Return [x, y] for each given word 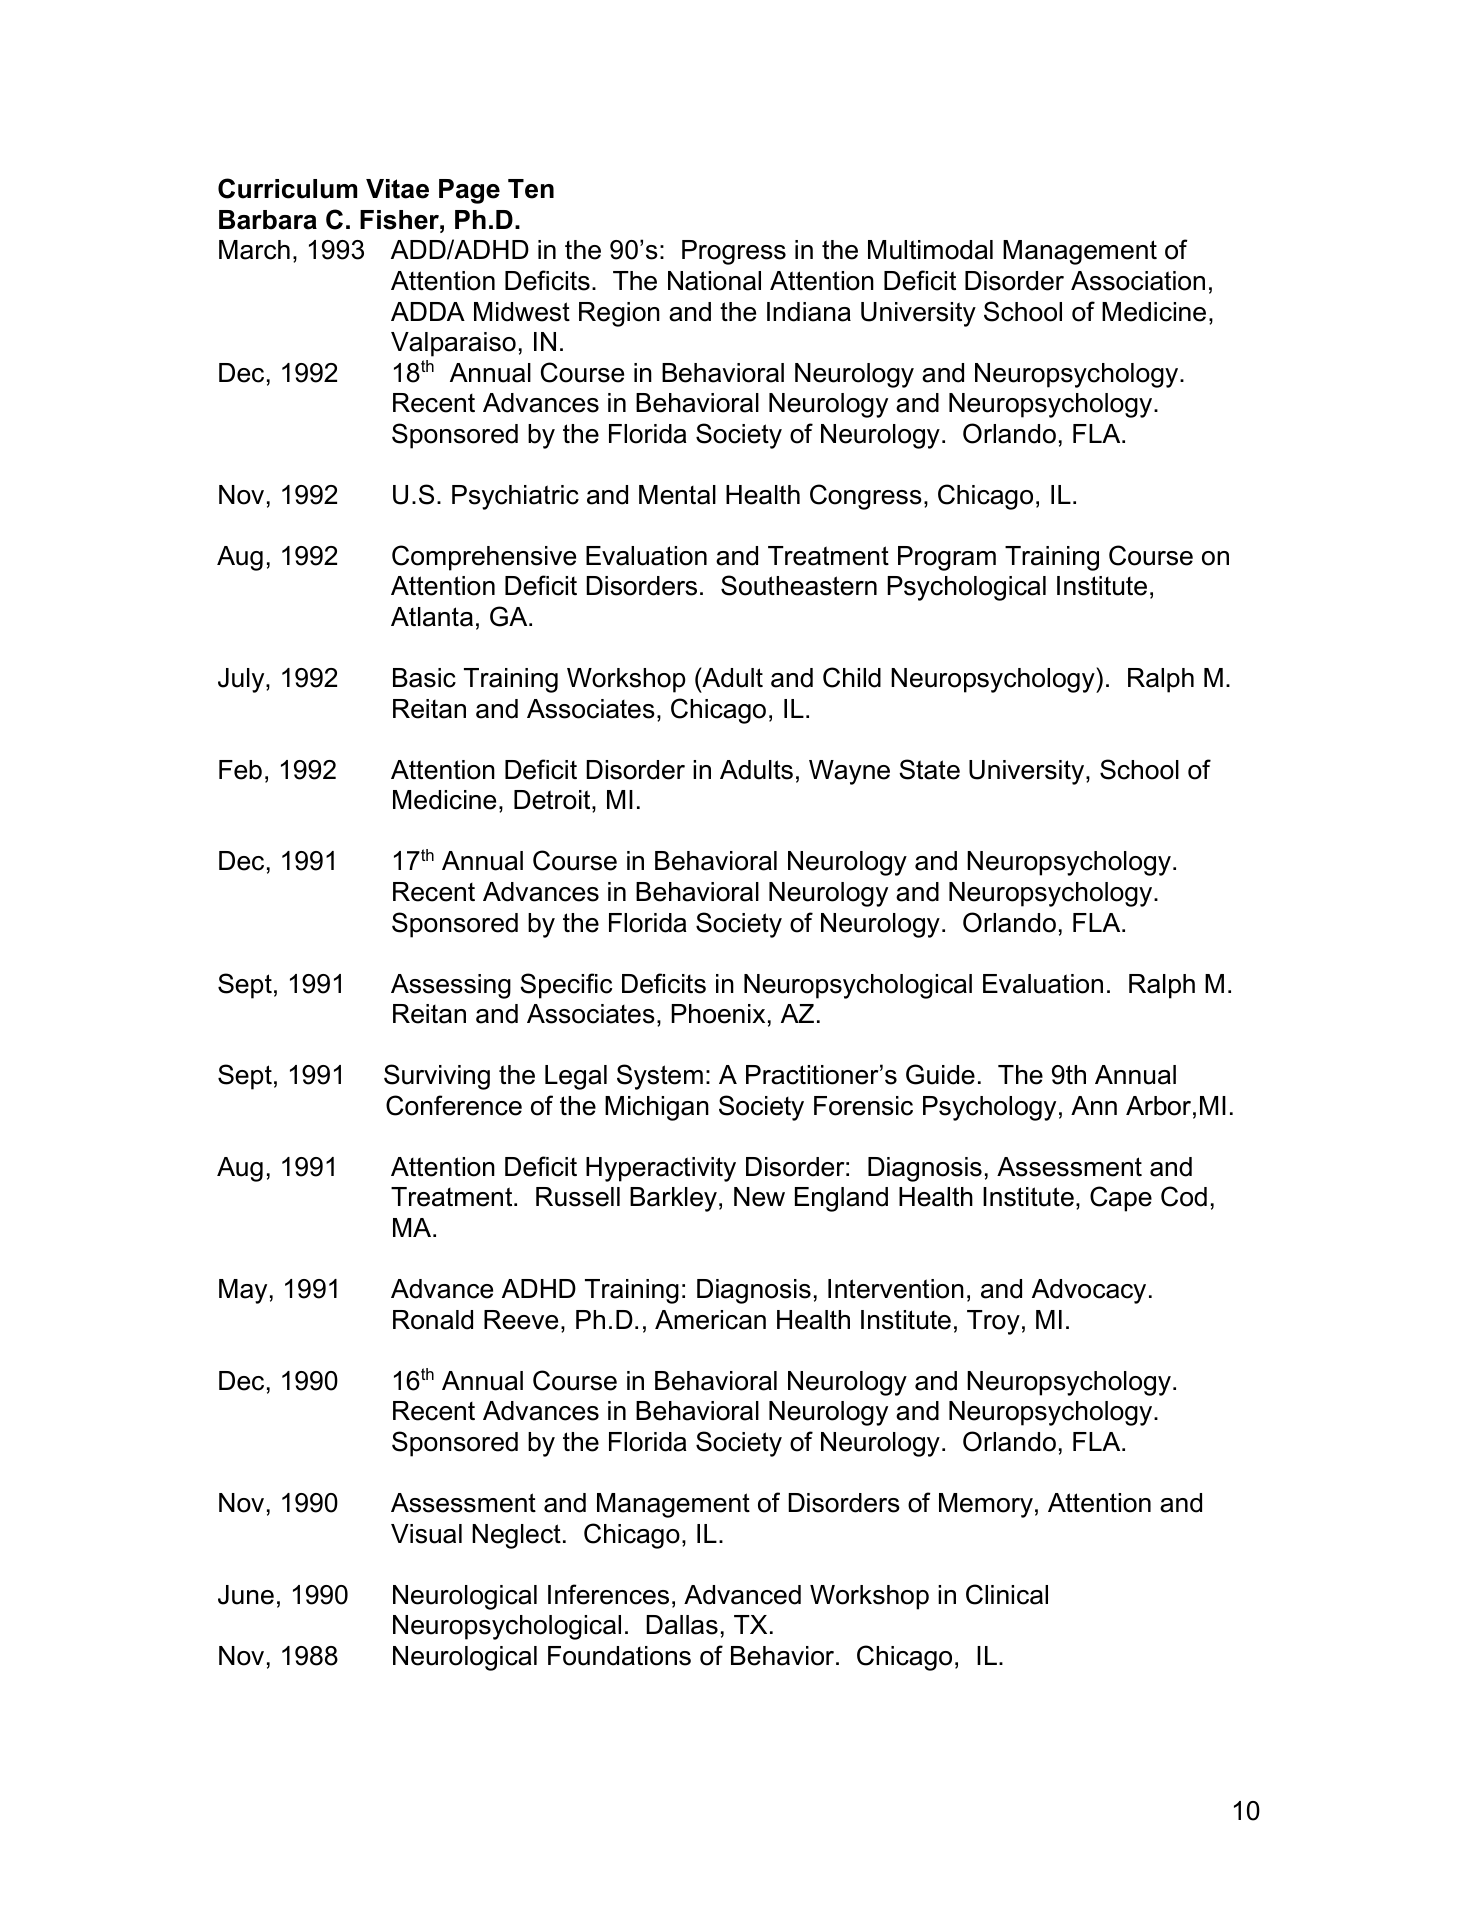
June [246, 1595]
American [710, 1320]
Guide [940, 1074]
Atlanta [432, 617]
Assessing [451, 986]
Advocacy [1089, 1291]
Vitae [397, 189]
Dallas [682, 1625]
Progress [734, 252]
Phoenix [718, 1014]
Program [947, 558]
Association [1138, 281]
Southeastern [799, 585]
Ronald [433, 1320]
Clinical [1007, 1594]
